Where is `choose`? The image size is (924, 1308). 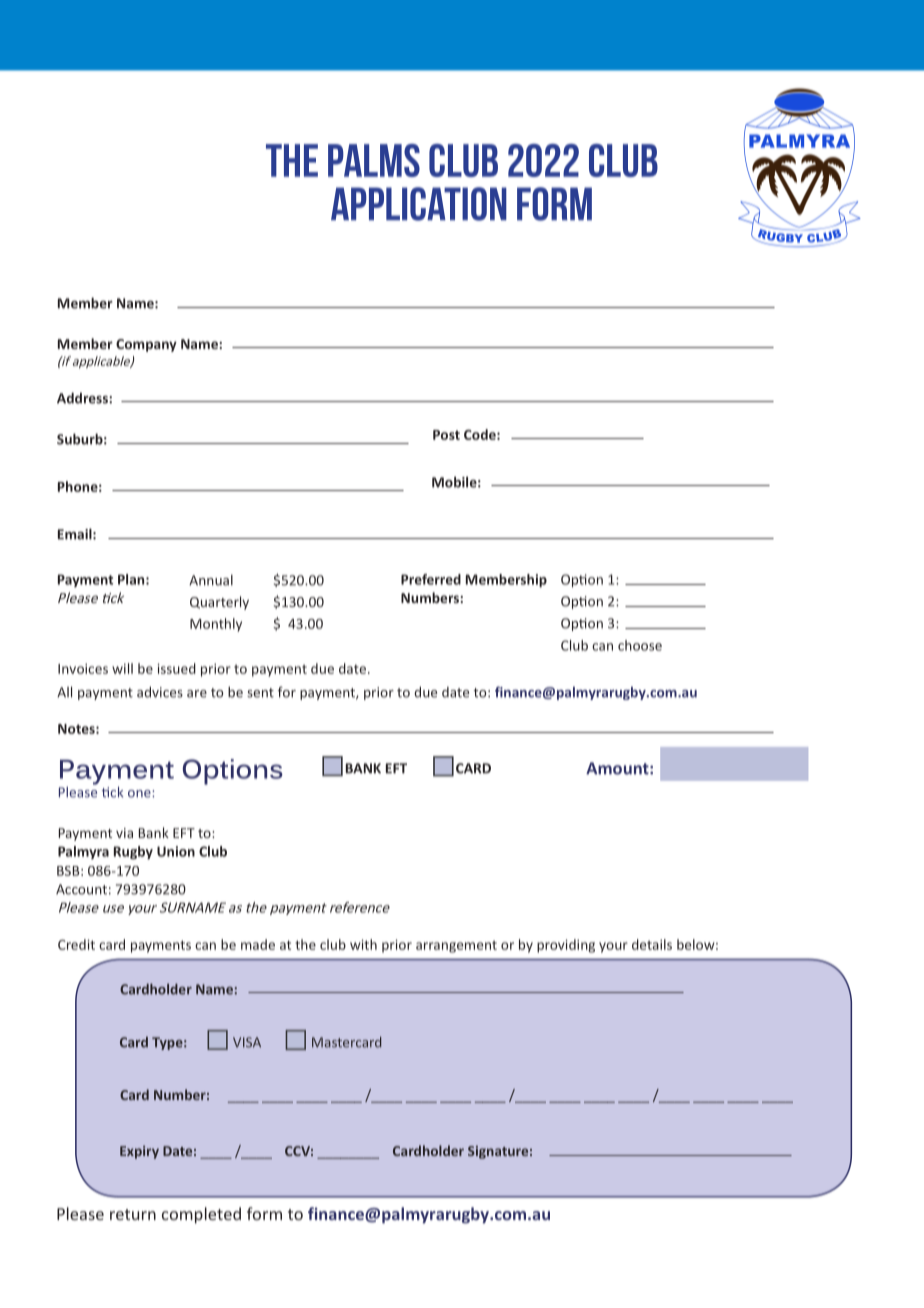
choose is located at coordinates (640, 645).
